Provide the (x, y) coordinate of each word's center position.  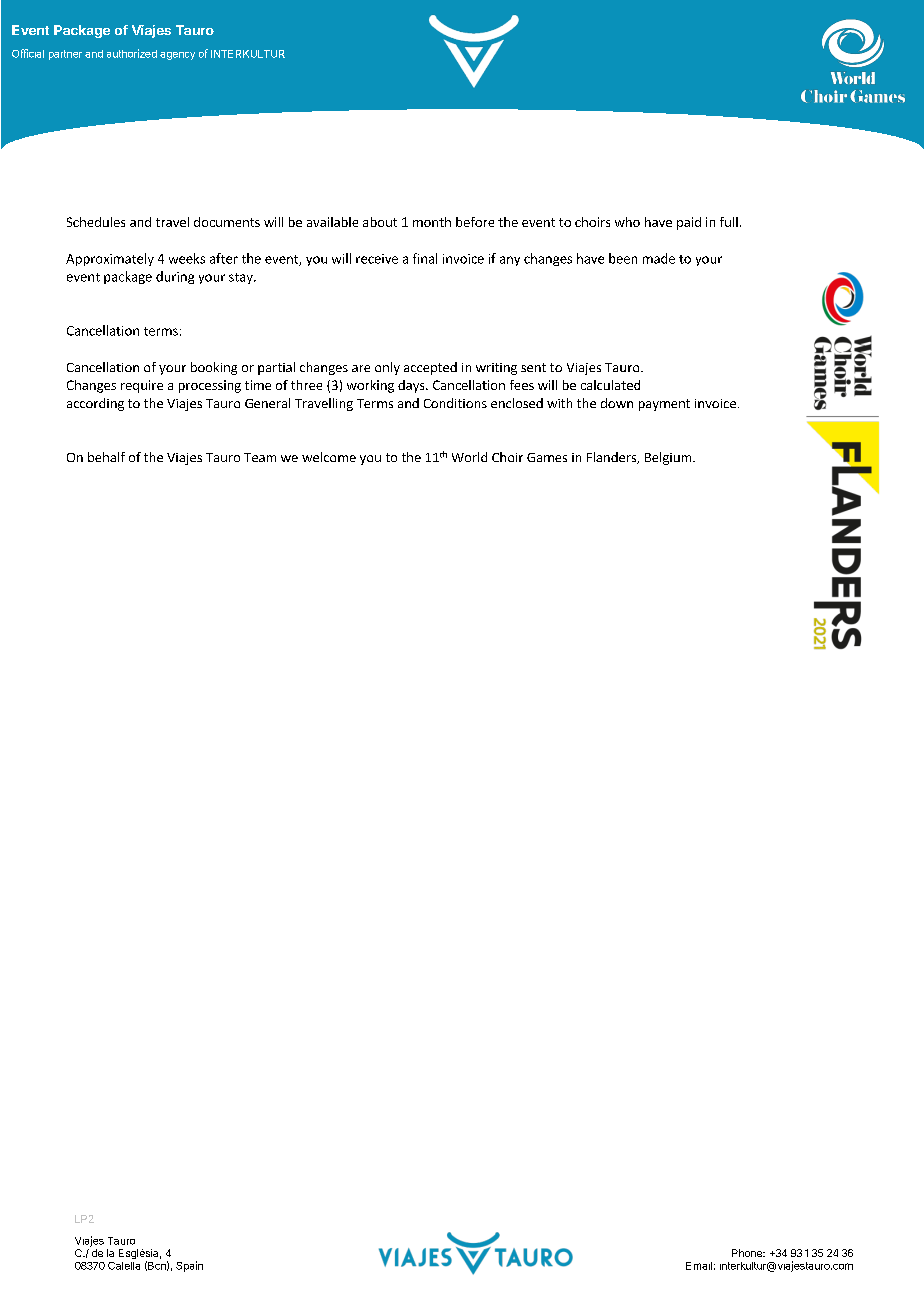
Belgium (669, 458)
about (380, 222)
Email (699, 1266)
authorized (132, 53)
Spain (189, 1266)
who (627, 222)
